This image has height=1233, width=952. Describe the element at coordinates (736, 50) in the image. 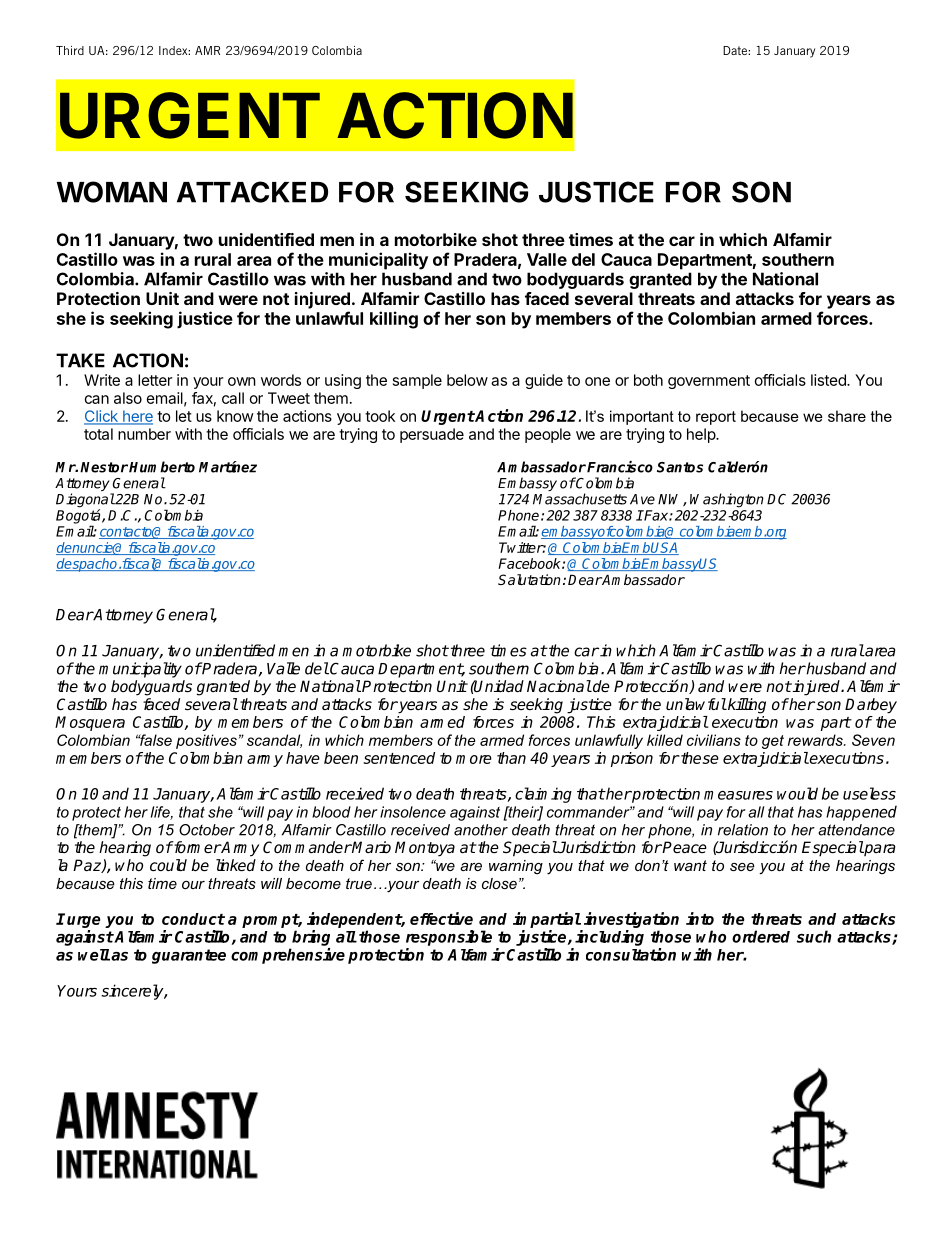

I see `Date` at that location.
